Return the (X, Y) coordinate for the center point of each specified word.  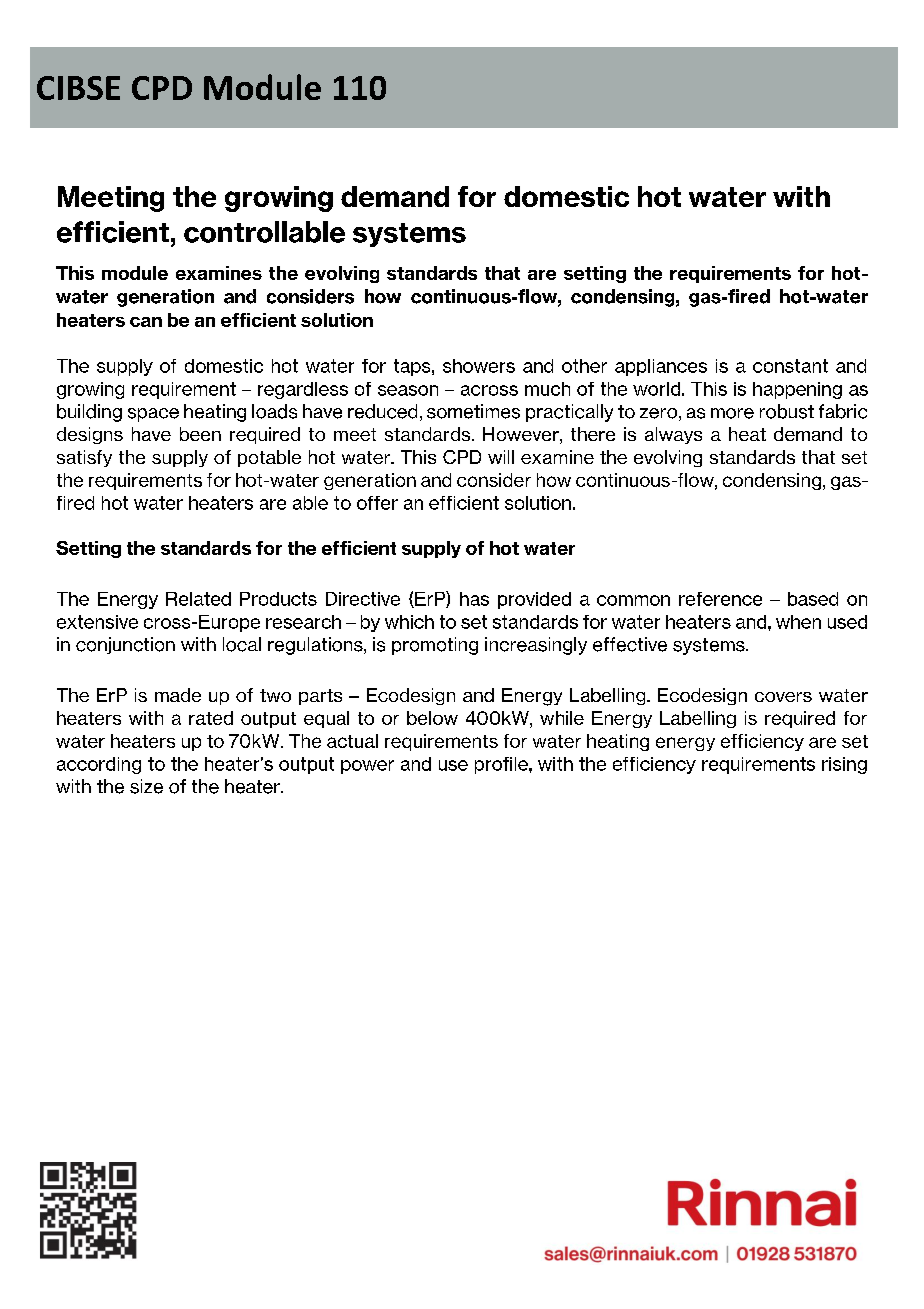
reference (720, 599)
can (146, 322)
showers (479, 366)
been (200, 434)
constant (790, 366)
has (474, 599)
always (673, 435)
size (146, 786)
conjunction (125, 645)
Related (198, 599)
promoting (435, 646)
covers (783, 697)
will (501, 457)
